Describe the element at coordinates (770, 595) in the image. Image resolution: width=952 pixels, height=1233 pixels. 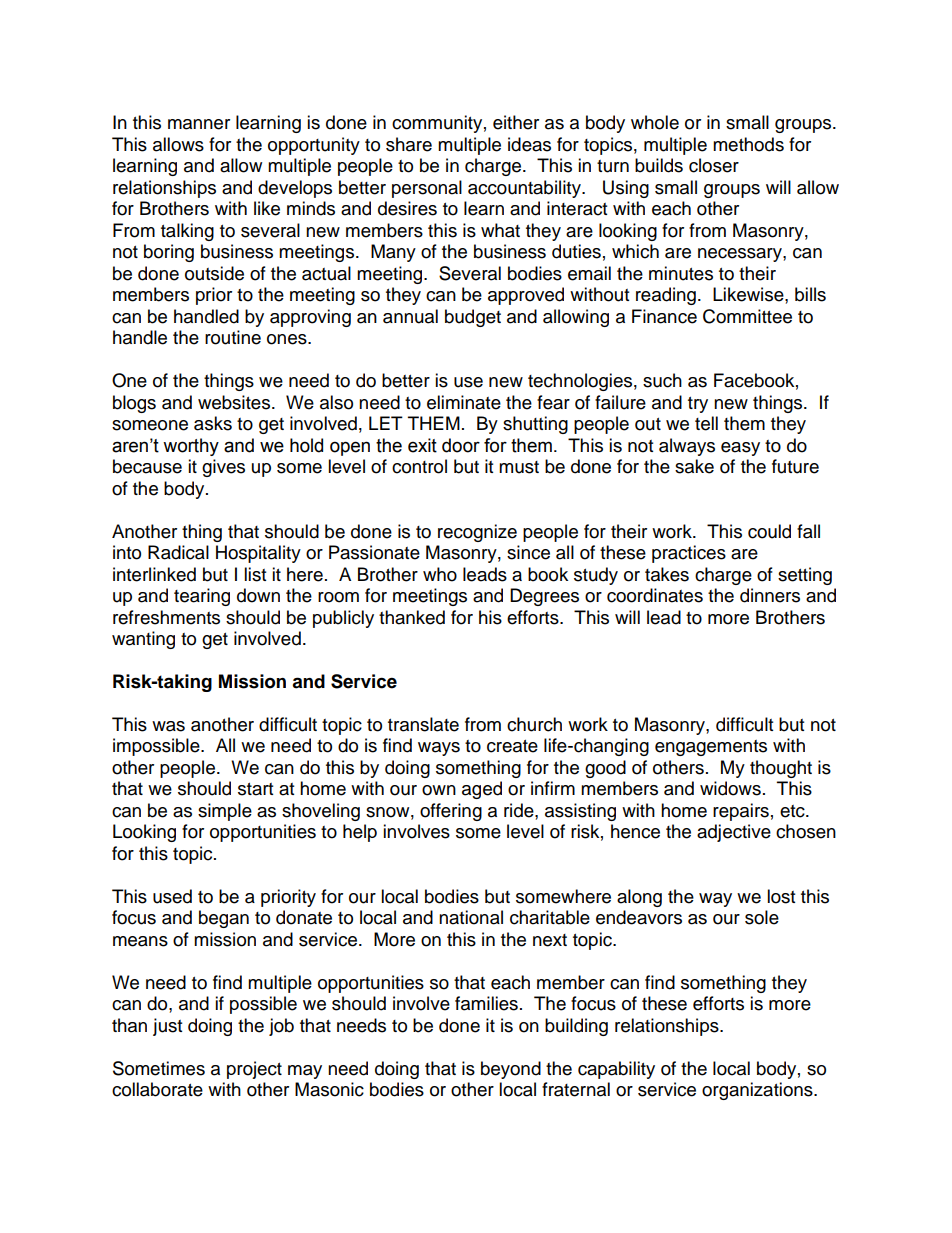
I see `dinners` at that location.
